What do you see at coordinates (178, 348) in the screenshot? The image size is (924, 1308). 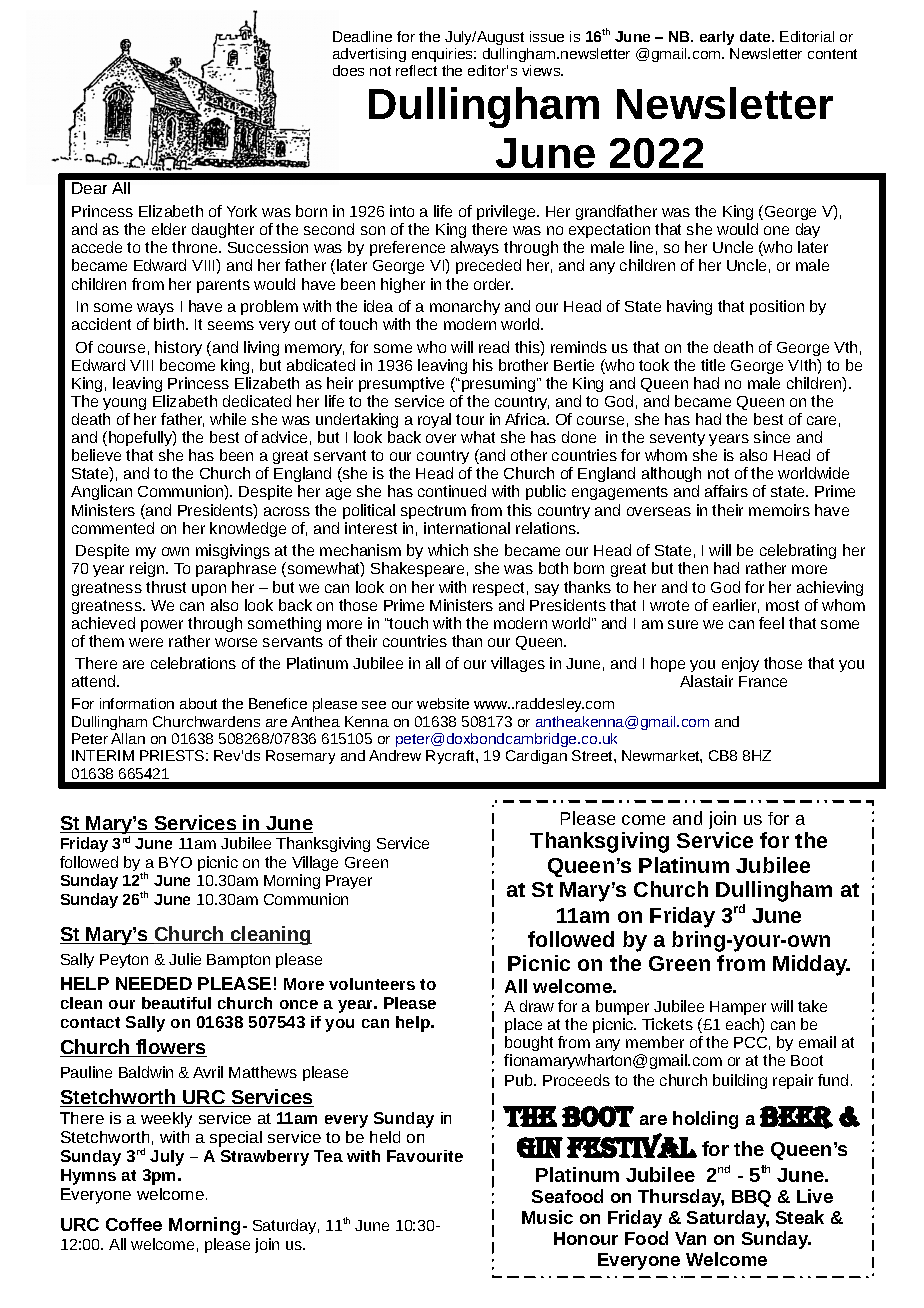 I see `history` at bounding box center [178, 348].
